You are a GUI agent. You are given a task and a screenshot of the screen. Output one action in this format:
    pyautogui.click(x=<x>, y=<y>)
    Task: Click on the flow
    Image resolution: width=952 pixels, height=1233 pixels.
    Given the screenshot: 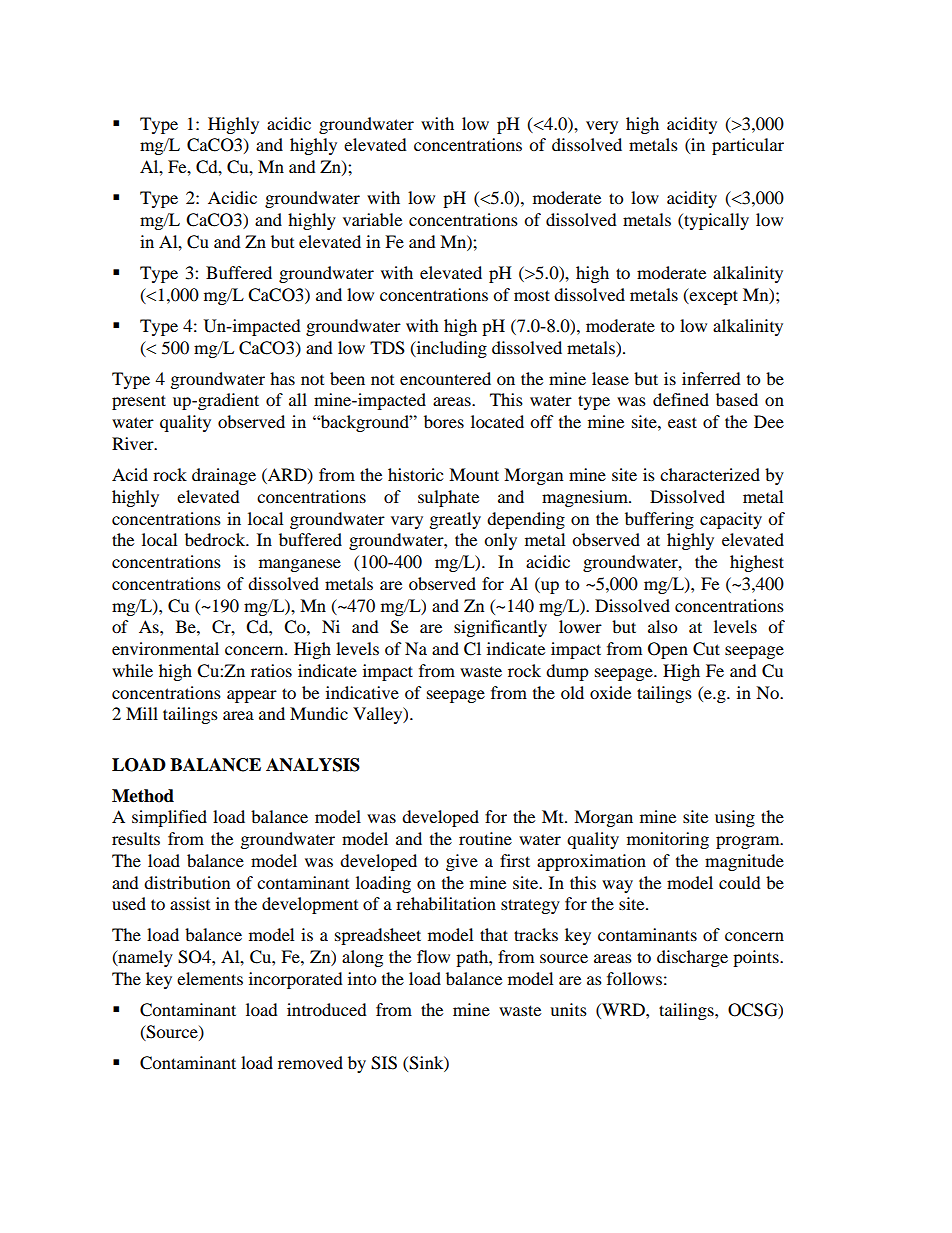 What is the action you would take?
    pyautogui.click(x=433, y=956)
